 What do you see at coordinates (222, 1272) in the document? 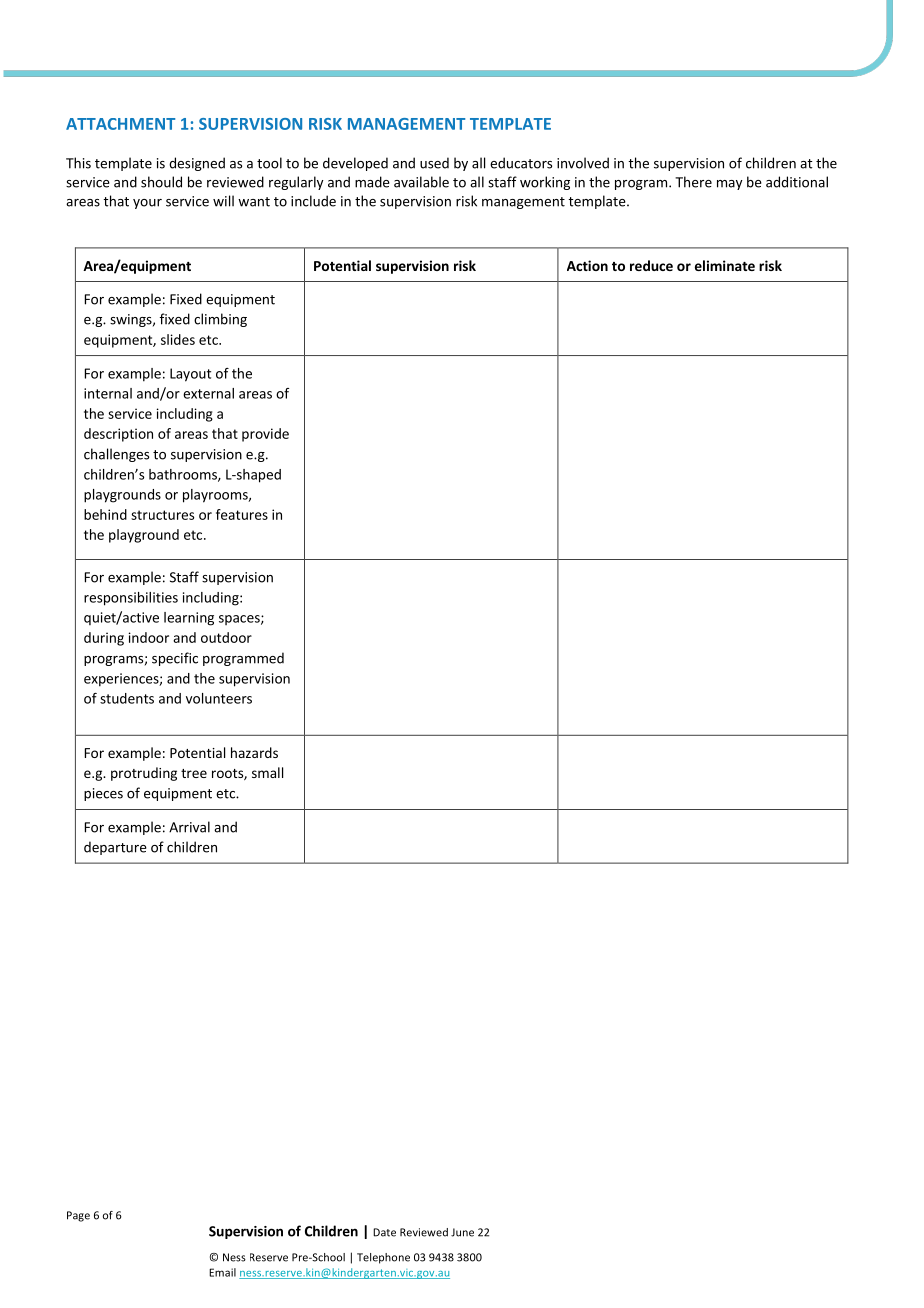
I see `Email` at bounding box center [222, 1272].
